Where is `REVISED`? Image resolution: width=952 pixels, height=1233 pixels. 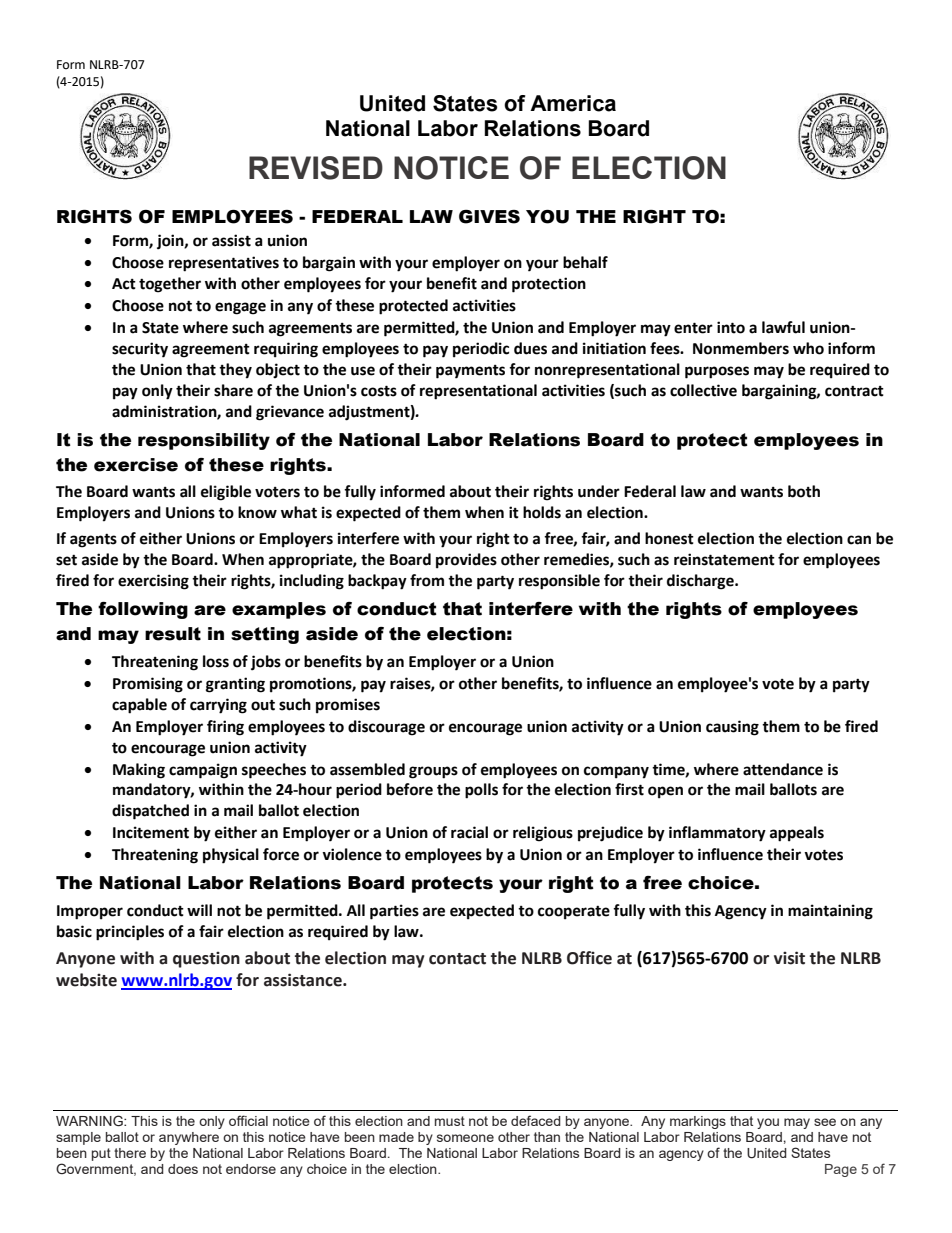
REVISED is located at coordinates (316, 168).
